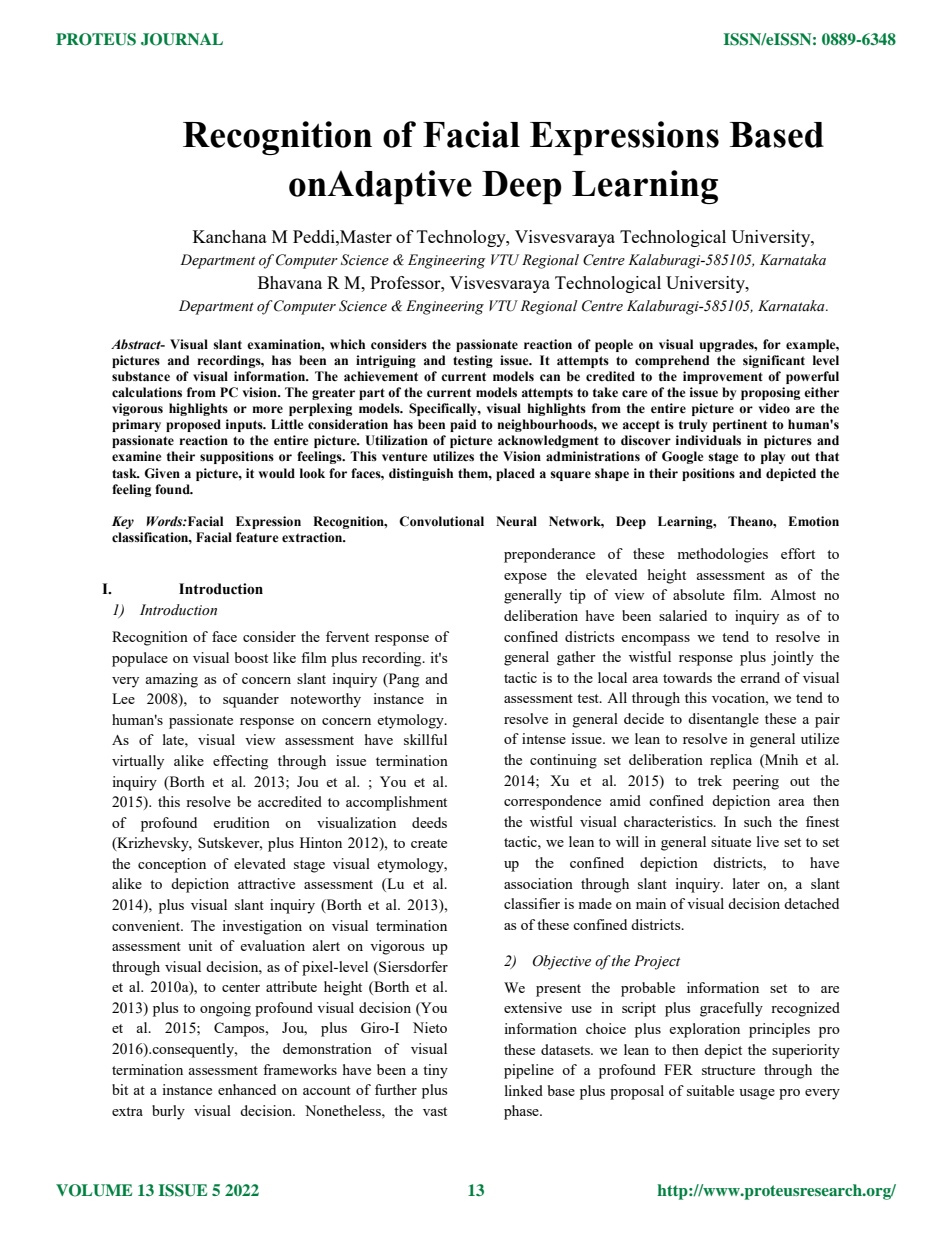 Image resolution: width=952 pixels, height=1233 pixels. What do you see at coordinates (723, 377) in the screenshot?
I see `improvement` at bounding box center [723, 377].
